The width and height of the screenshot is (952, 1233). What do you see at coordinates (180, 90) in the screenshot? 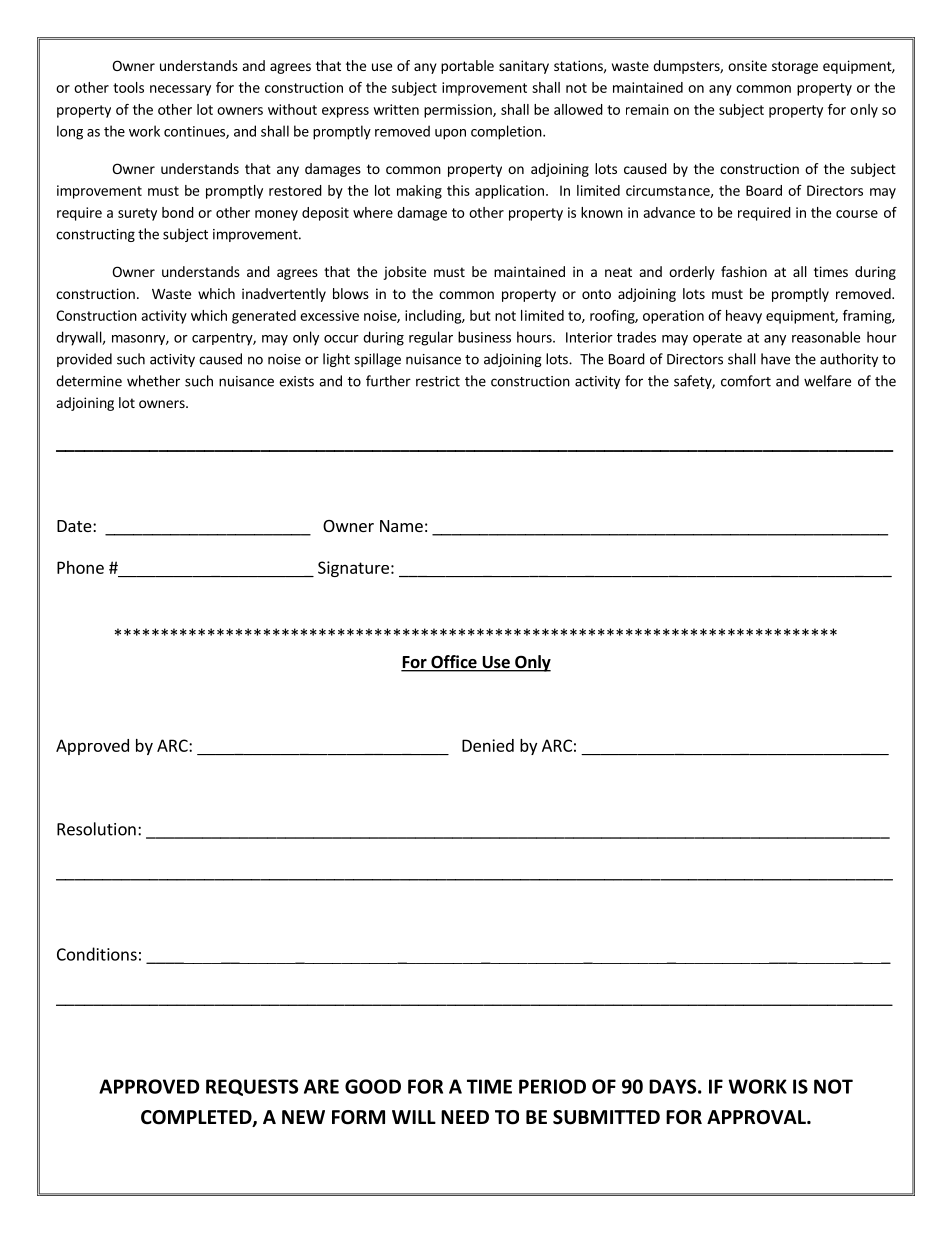
I see `necessary` at bounding box center [180, 90].
